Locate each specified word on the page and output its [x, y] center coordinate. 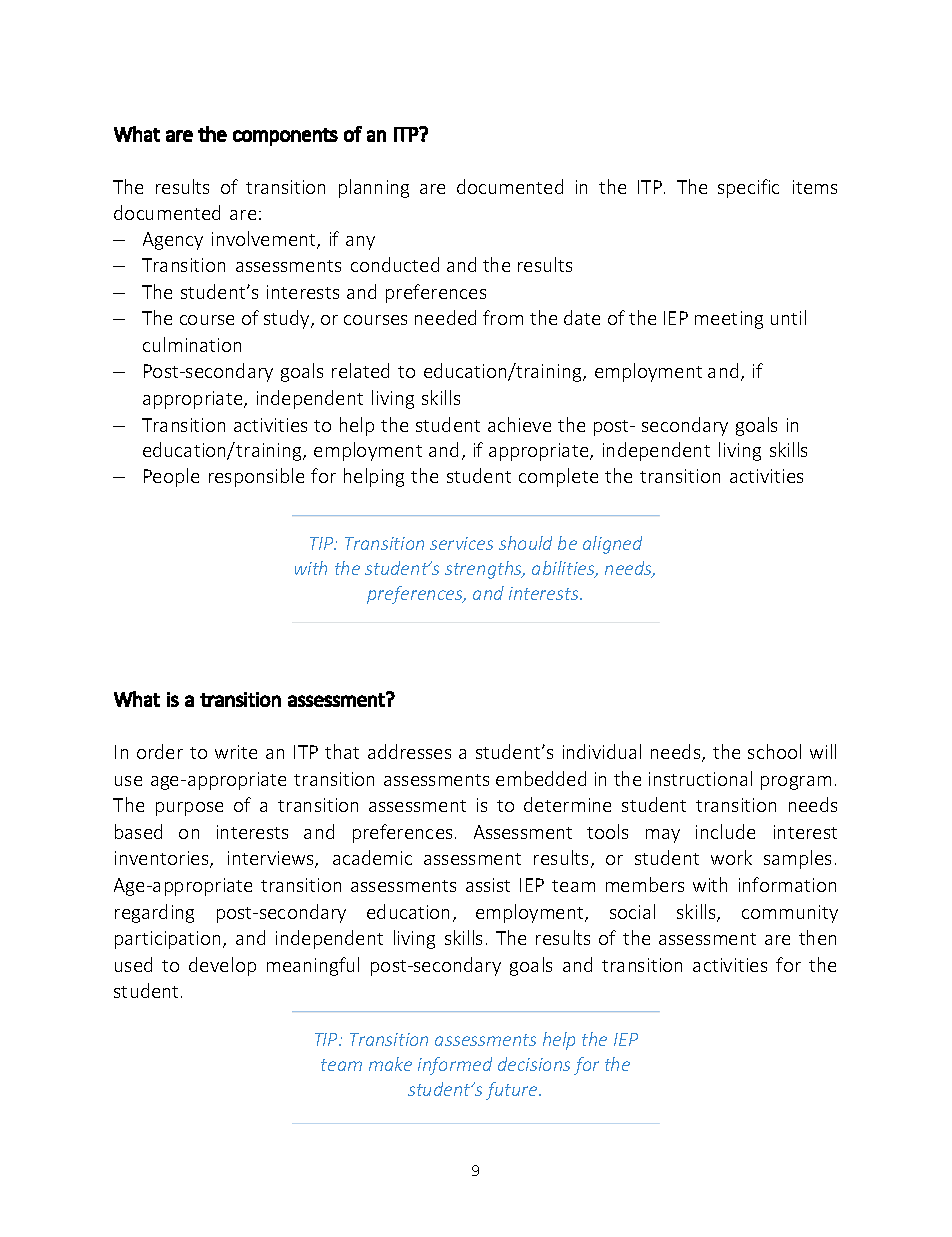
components [285, 137]
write [236, 752]
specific [748, 188]
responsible [256, 477]
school [774, 751]
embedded [541, 778]
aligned [612, 545]
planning [374, 188]
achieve [519, 424]
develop [222, 966]
